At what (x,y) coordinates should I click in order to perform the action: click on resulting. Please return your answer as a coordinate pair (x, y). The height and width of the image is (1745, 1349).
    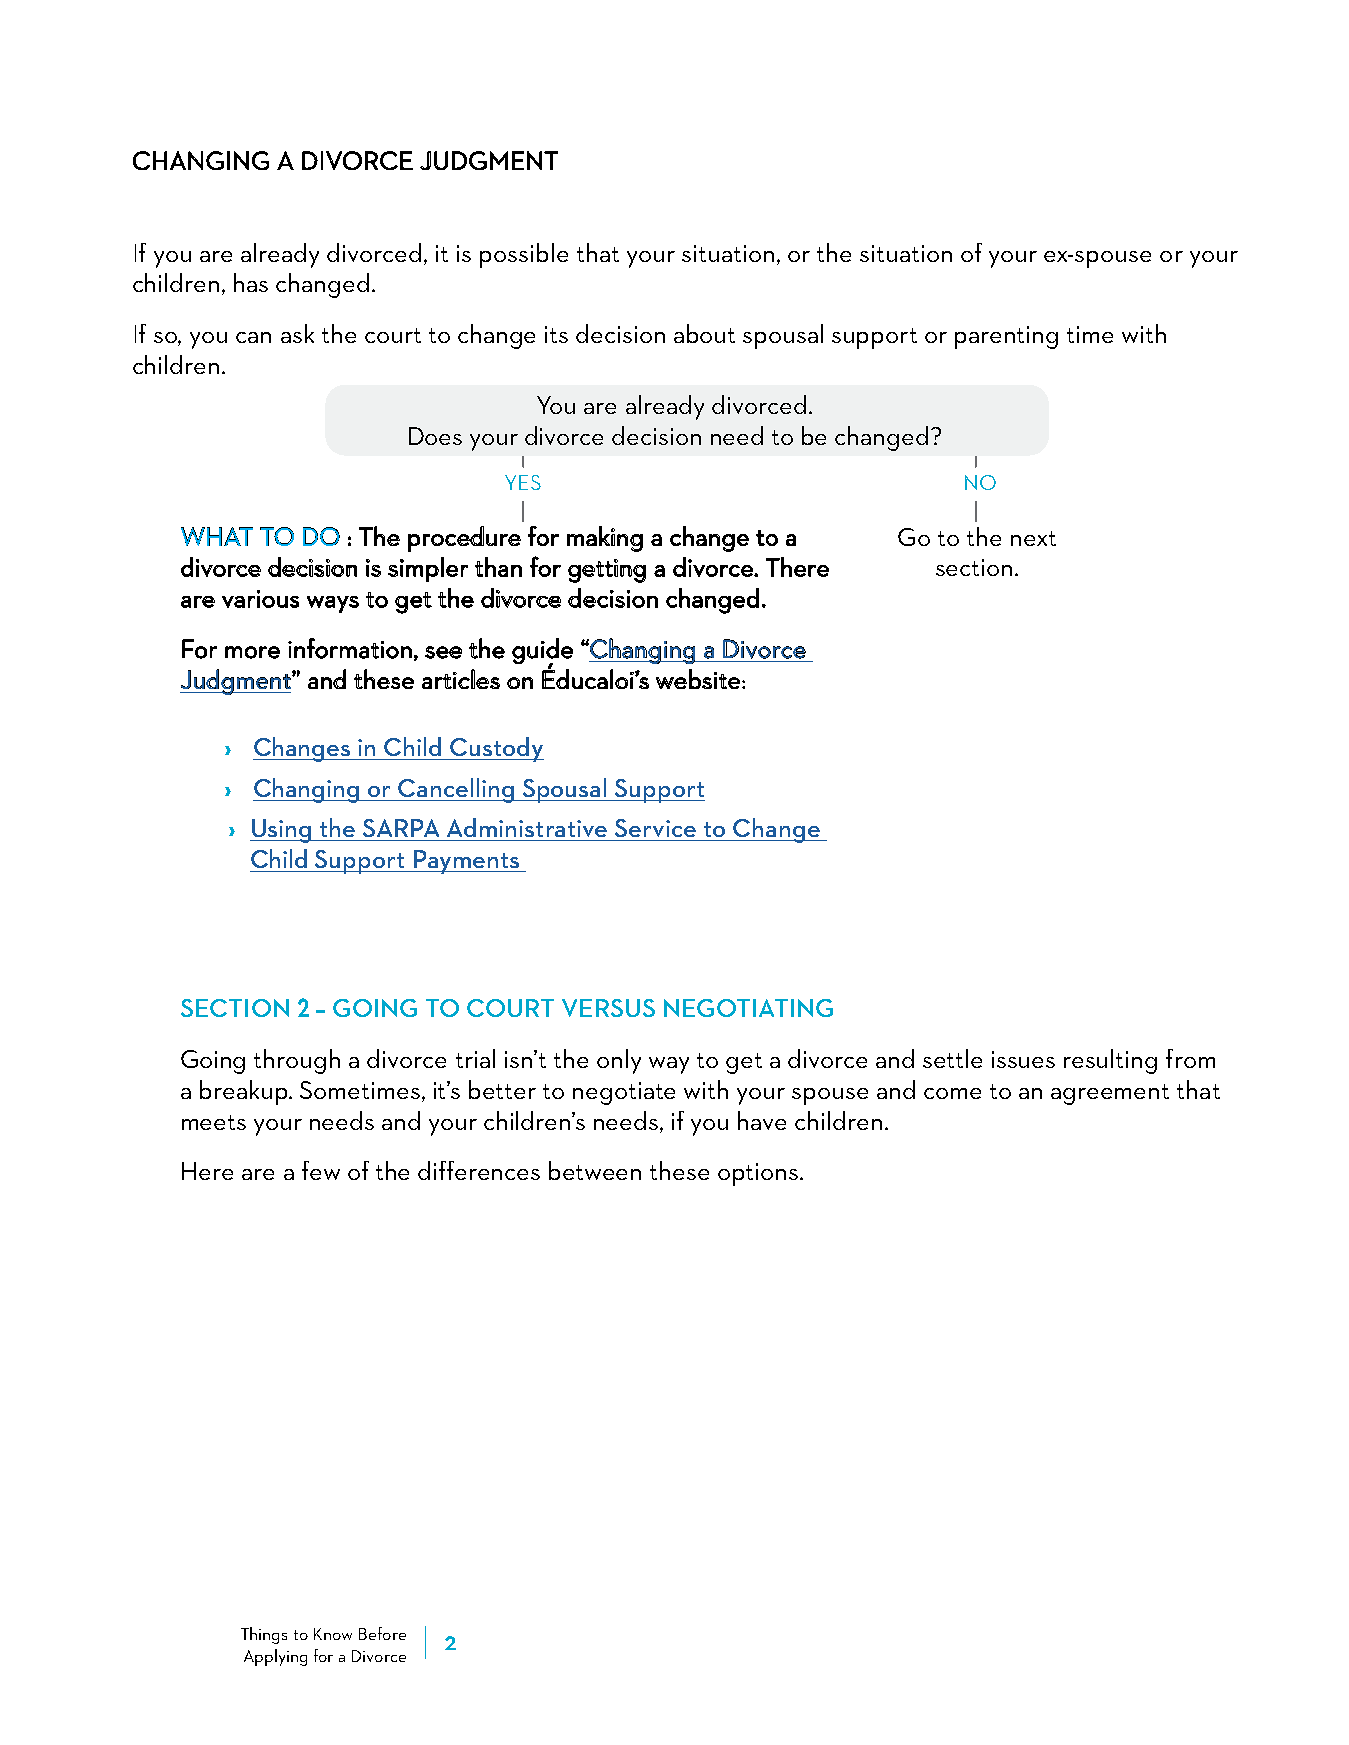
    Looking at the image, I should click on (1110, 1061).
